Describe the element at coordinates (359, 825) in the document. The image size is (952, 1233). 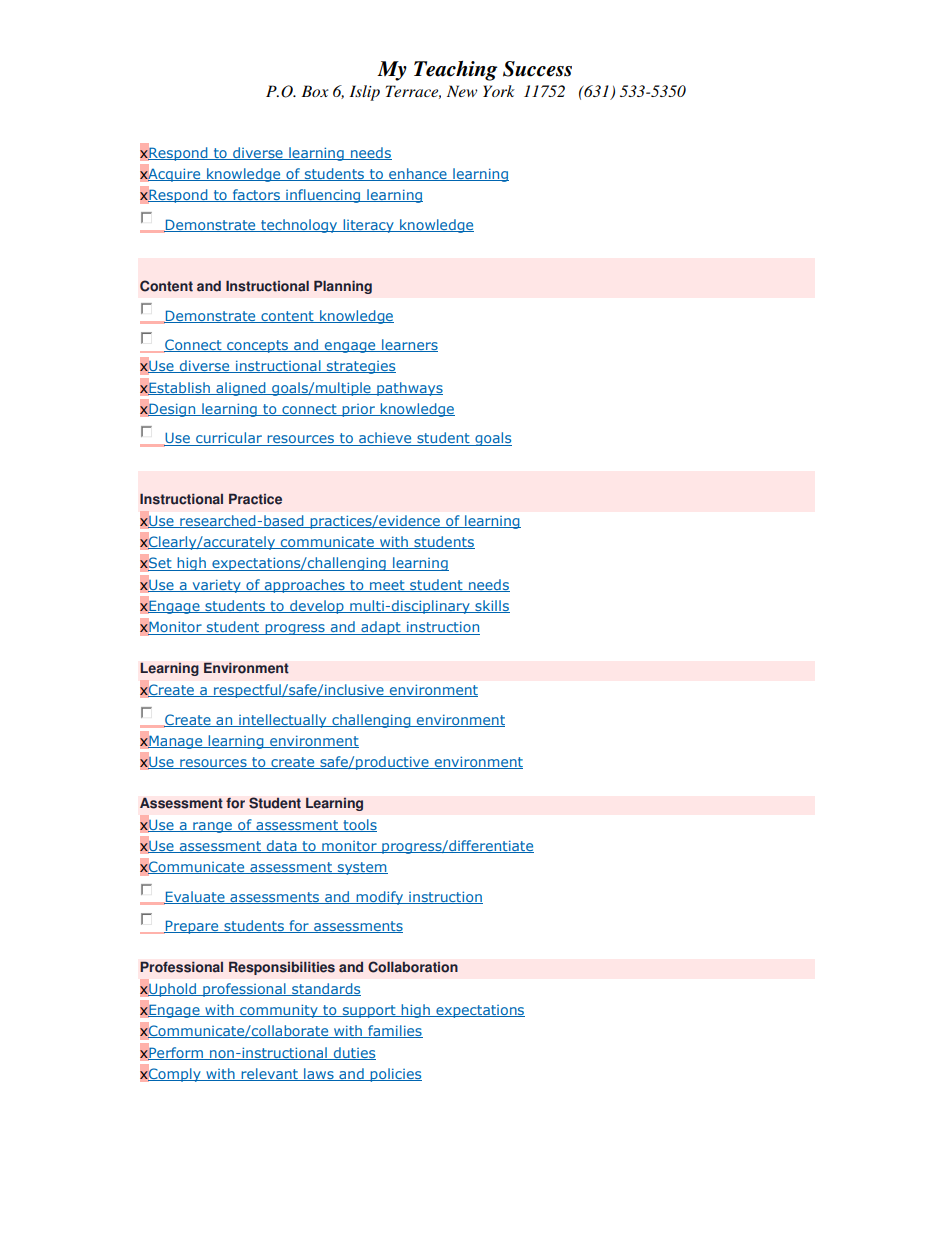
I see `tools` at that location.
